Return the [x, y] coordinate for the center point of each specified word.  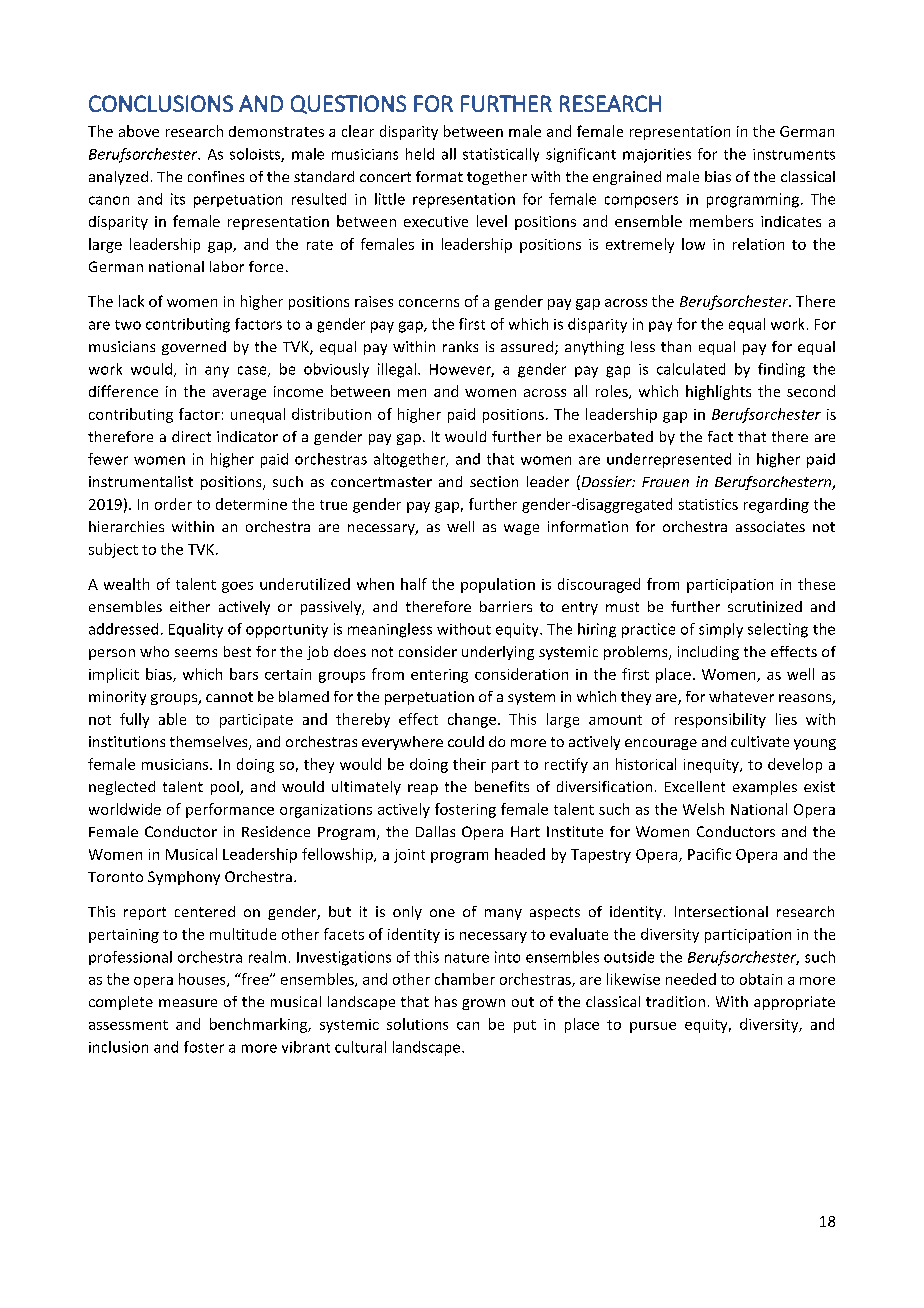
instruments [794, 154]
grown [483, 1004]
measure [188, 1003]
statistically [501, 155]
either [190, 606]
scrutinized [765, 606]
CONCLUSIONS [161, 103]
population [498, 585]
